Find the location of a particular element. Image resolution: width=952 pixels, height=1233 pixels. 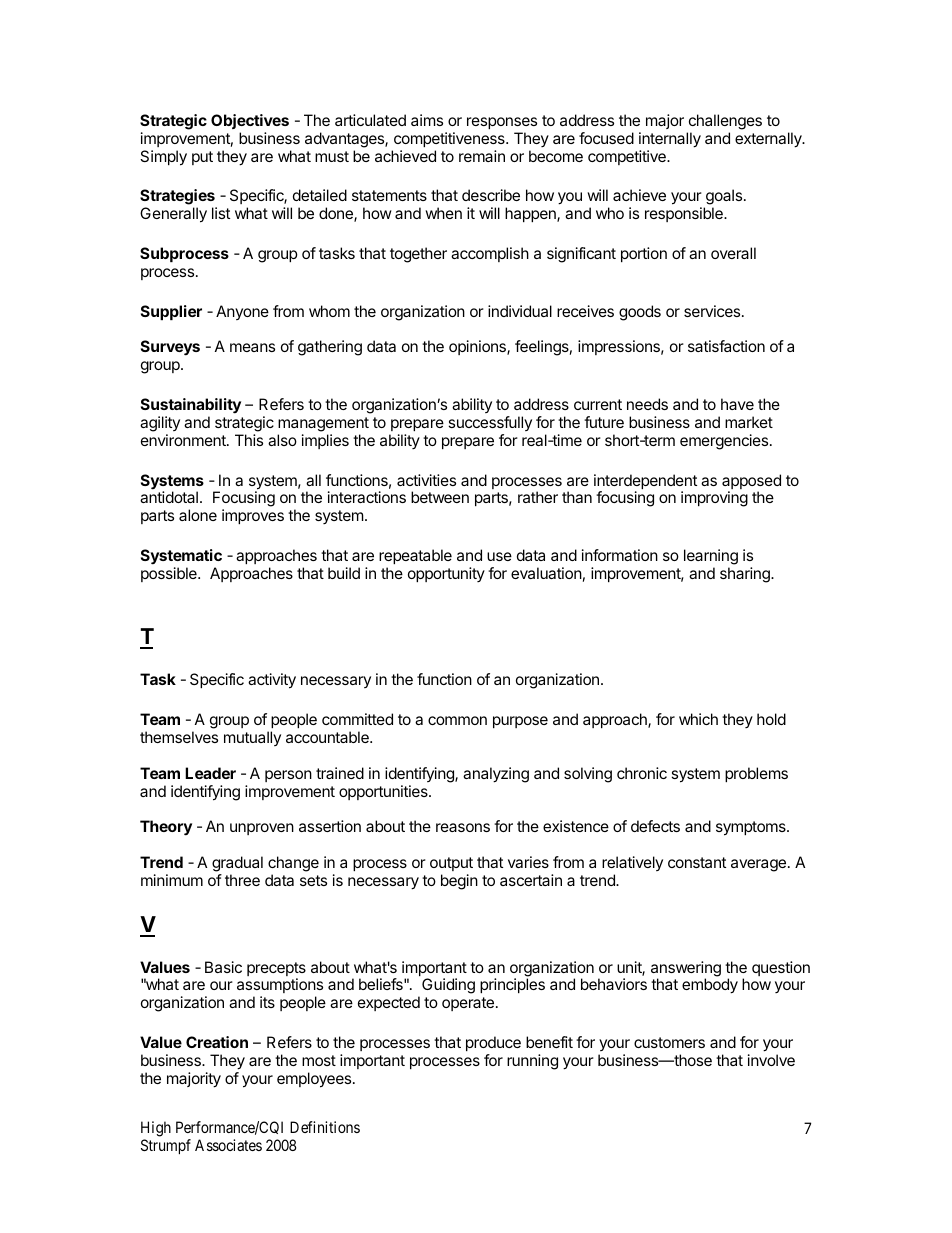

analyzing is located at coordinates (496, 775).
